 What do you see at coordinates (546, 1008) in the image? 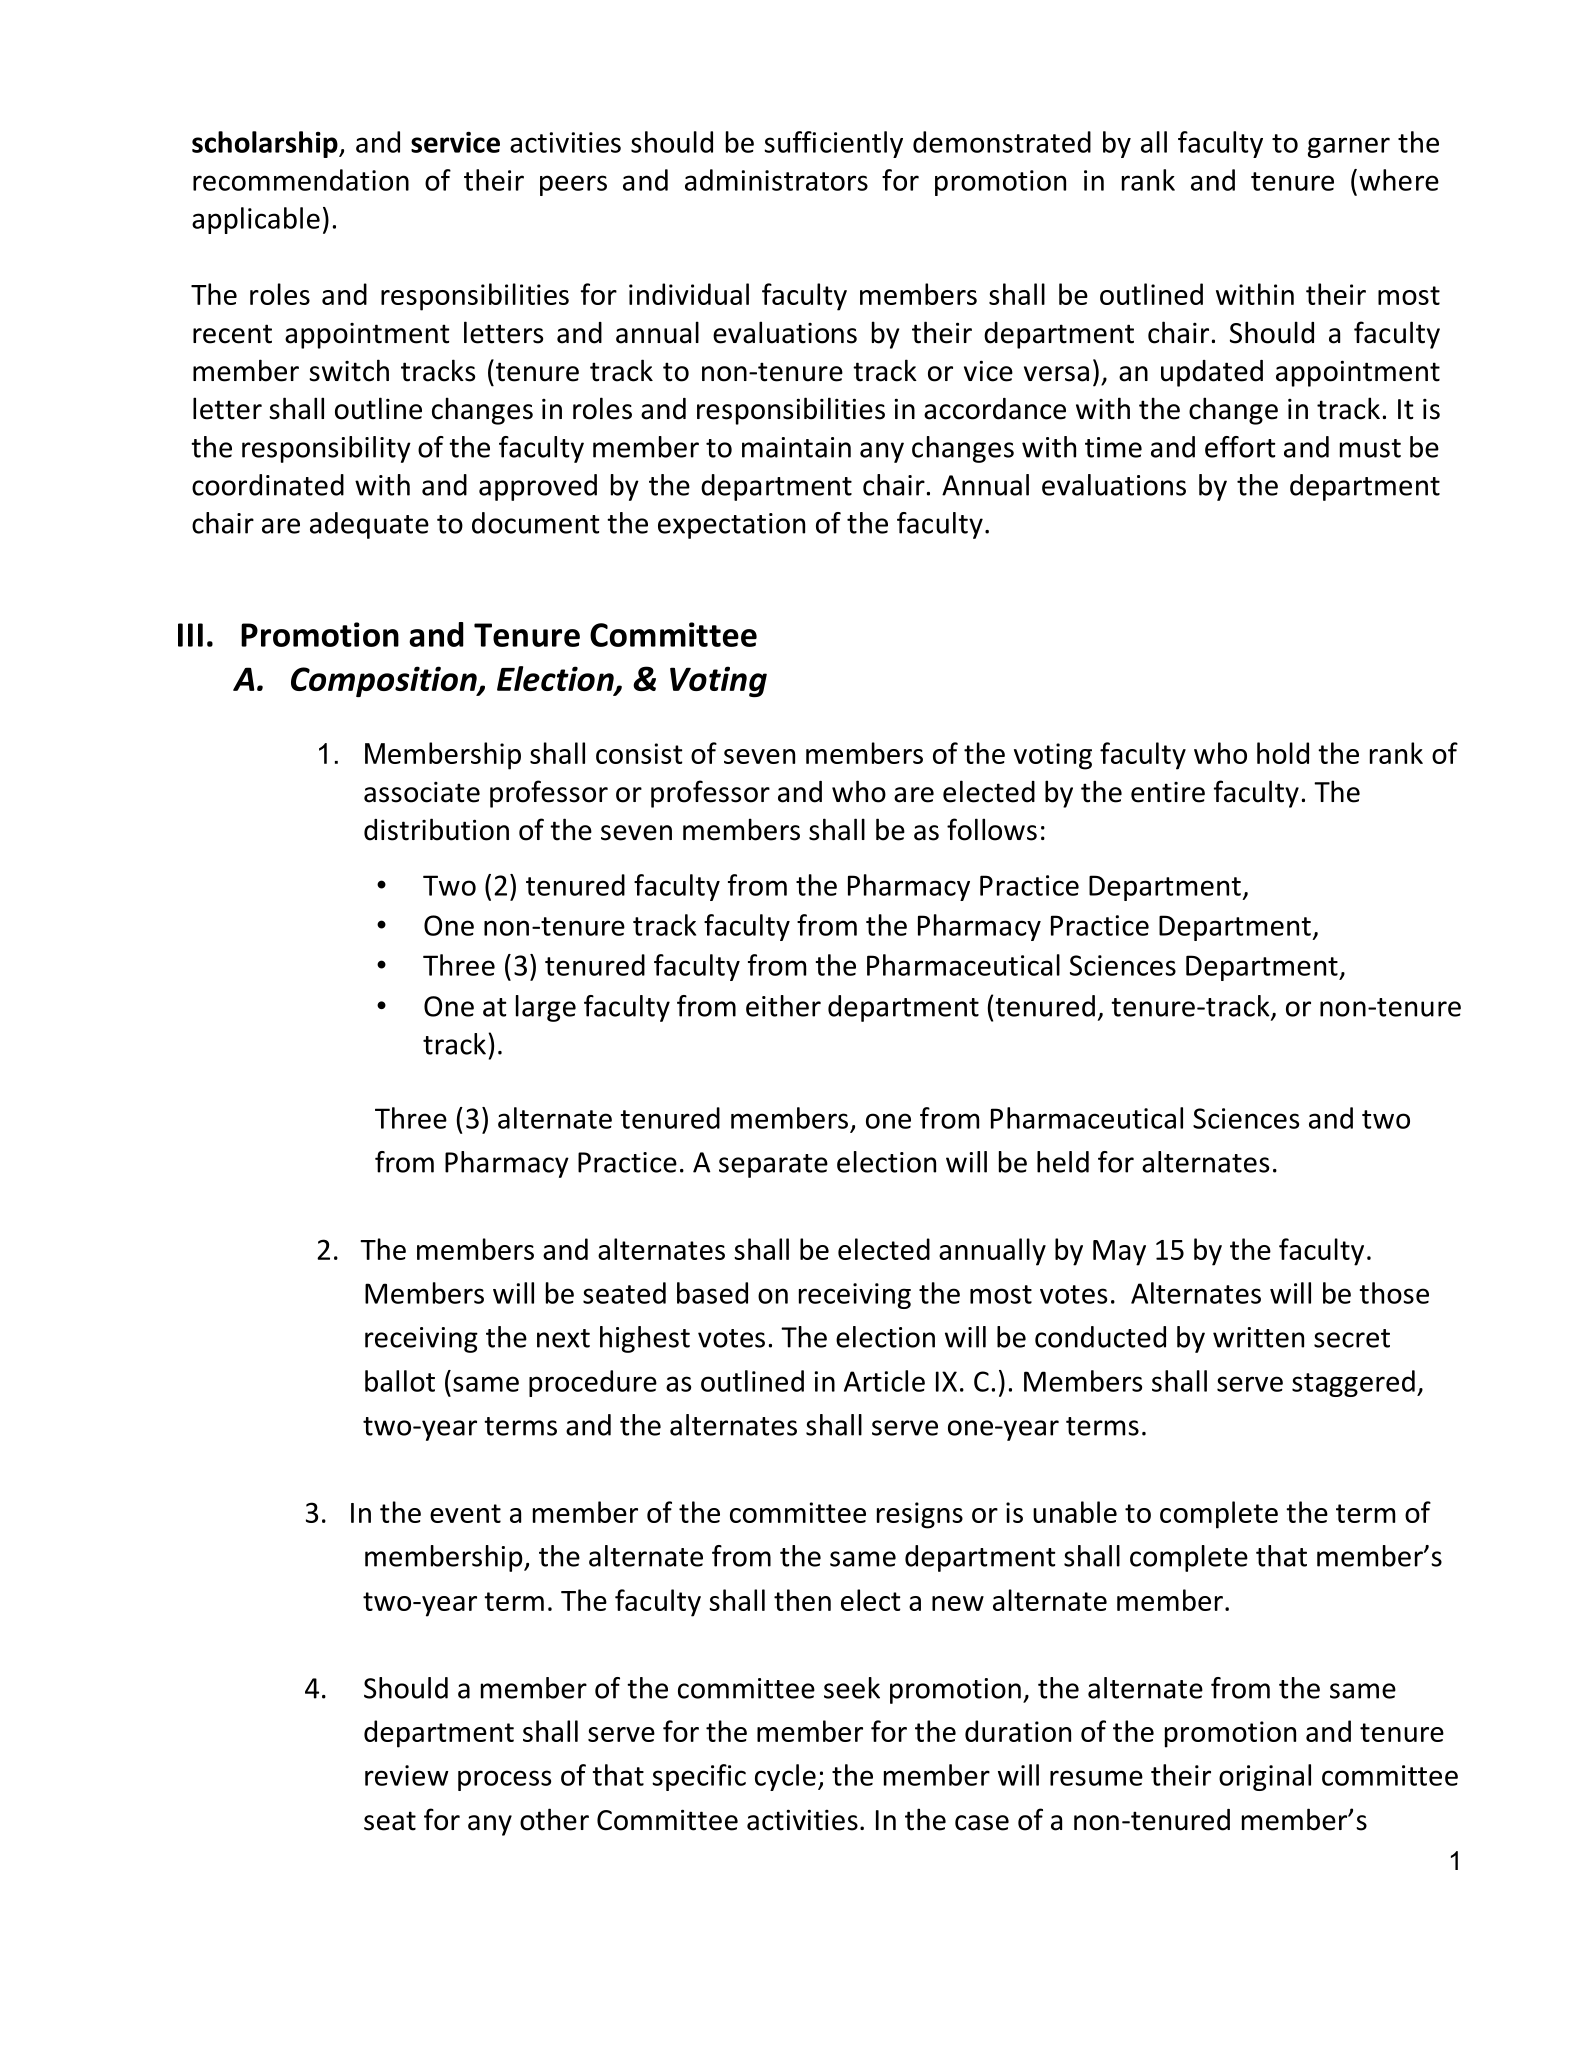
I see `large` at bounding box center [546, 1008].
